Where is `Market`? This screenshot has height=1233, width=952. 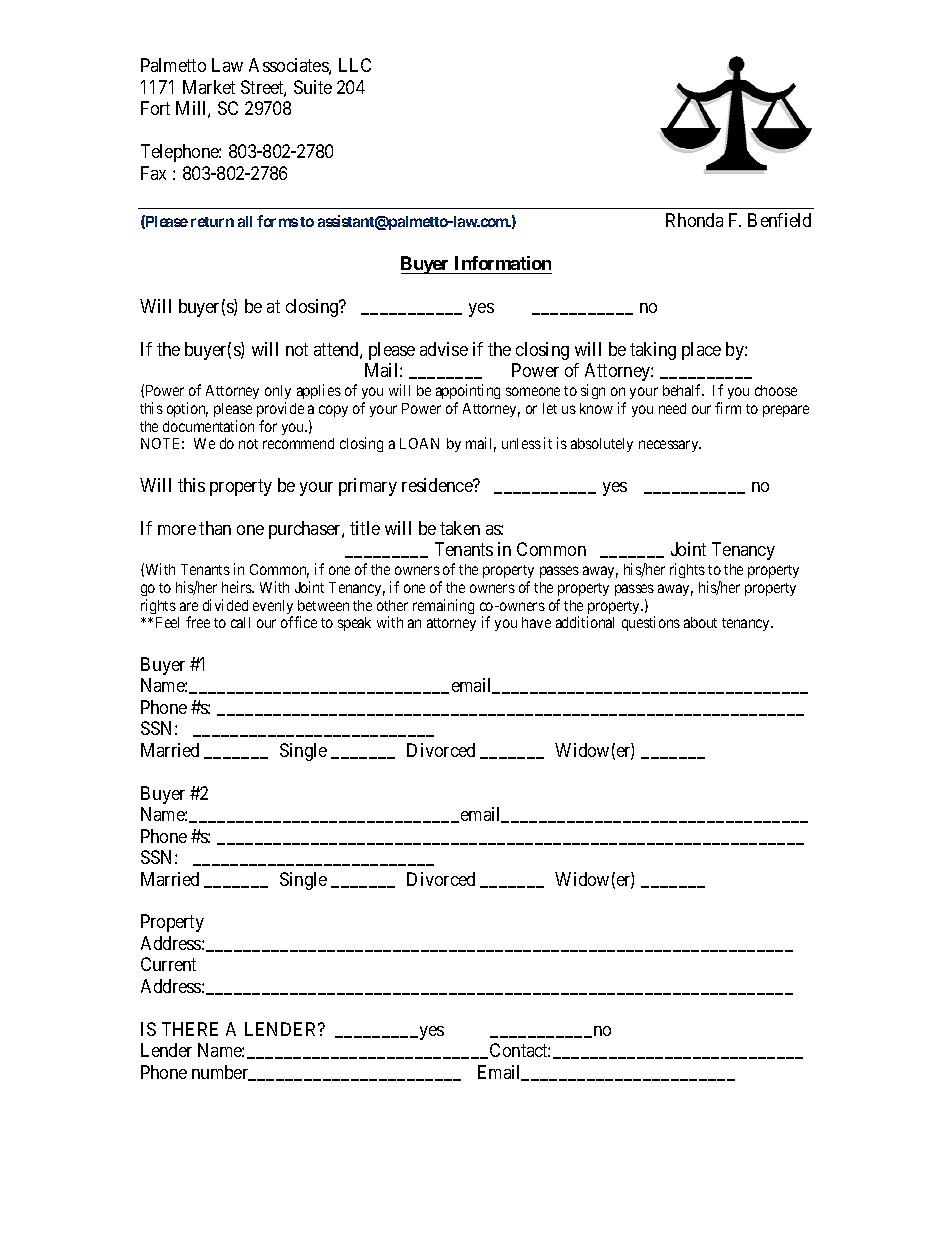
Market is located at coordinates (209, 87).
